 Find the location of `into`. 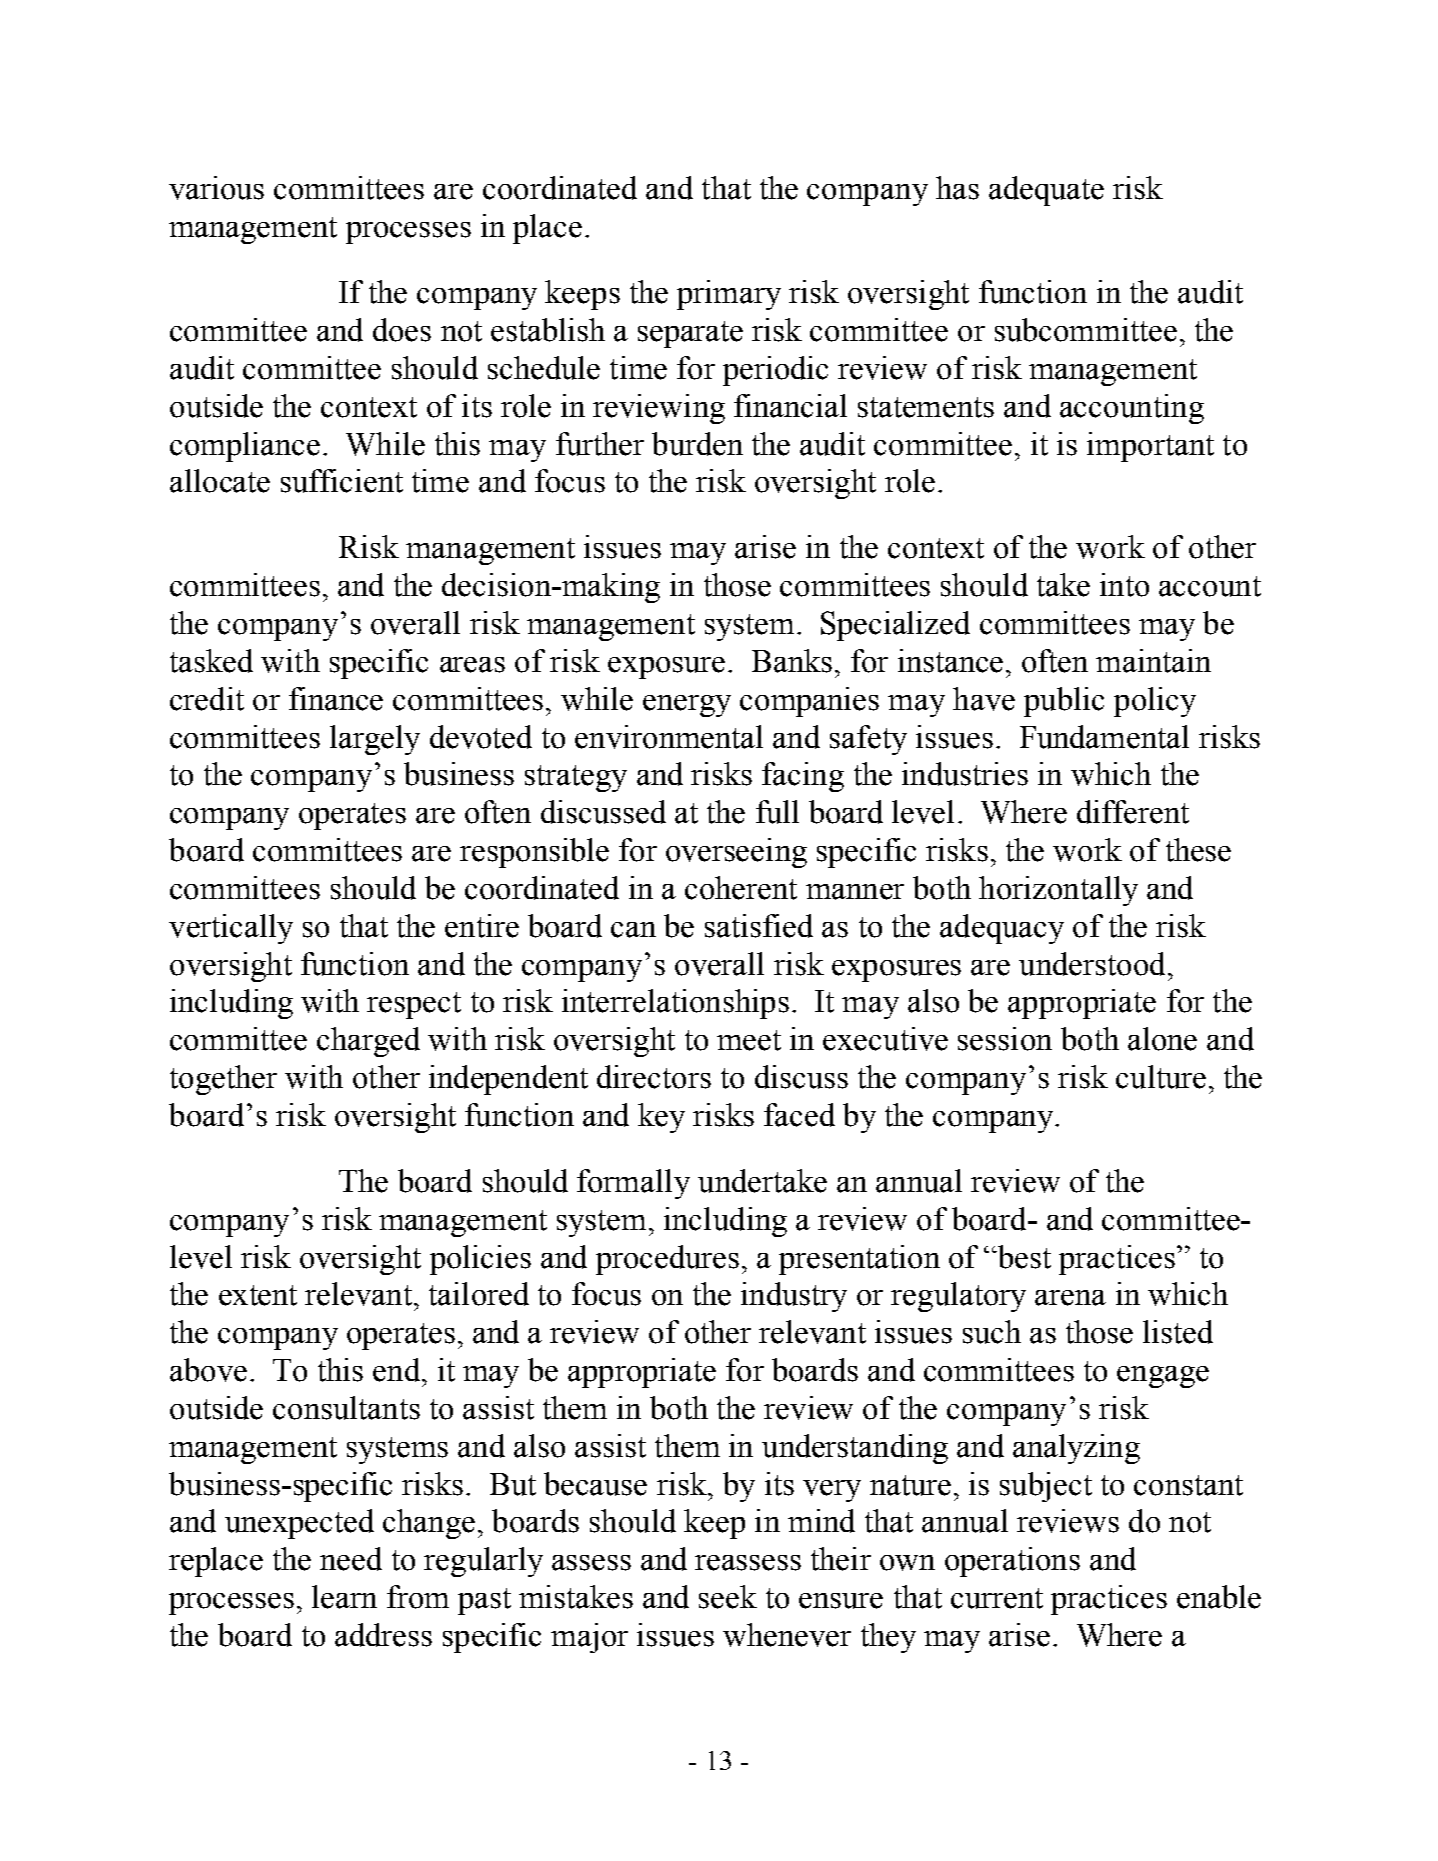

into is located at coordinates (1124, 585).
